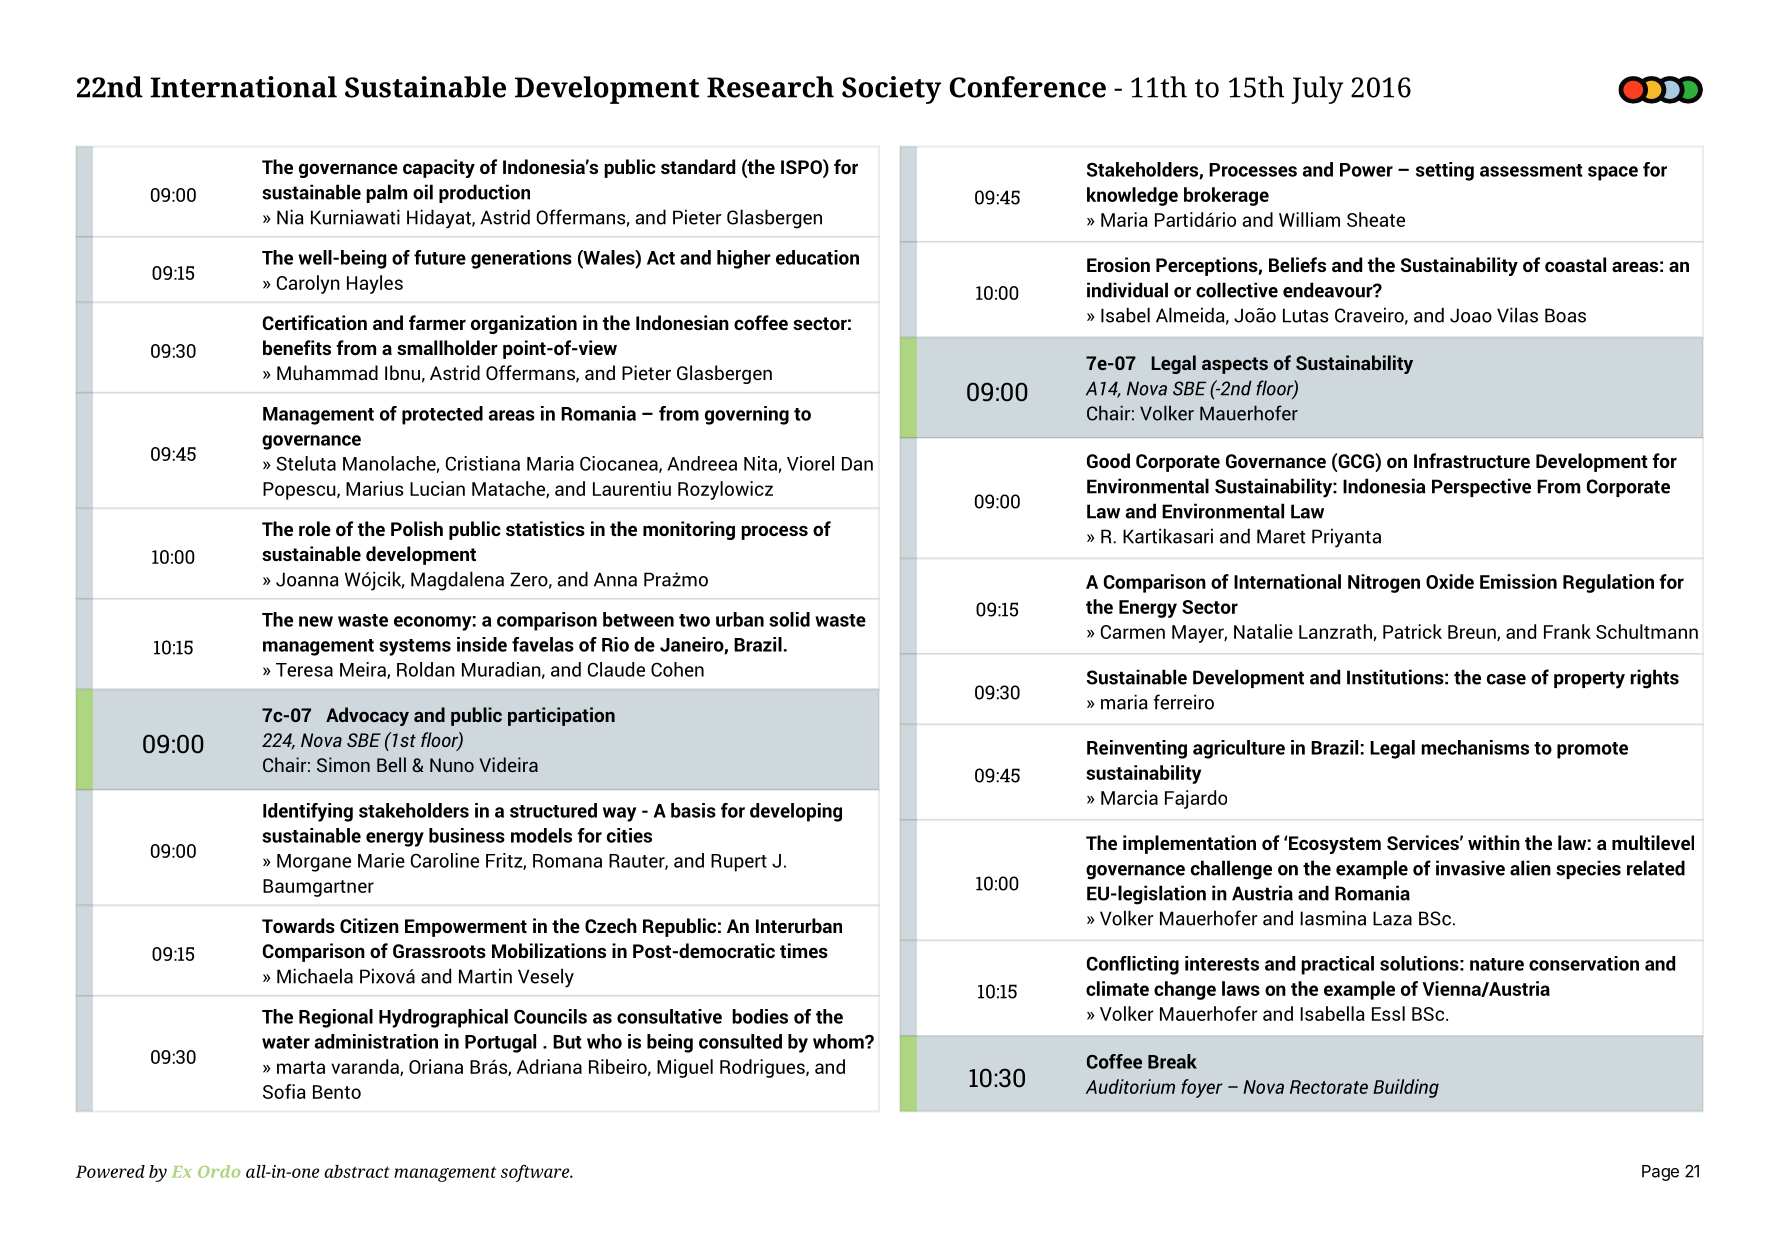  I want to click on Patrick, so click(1412, 631).
